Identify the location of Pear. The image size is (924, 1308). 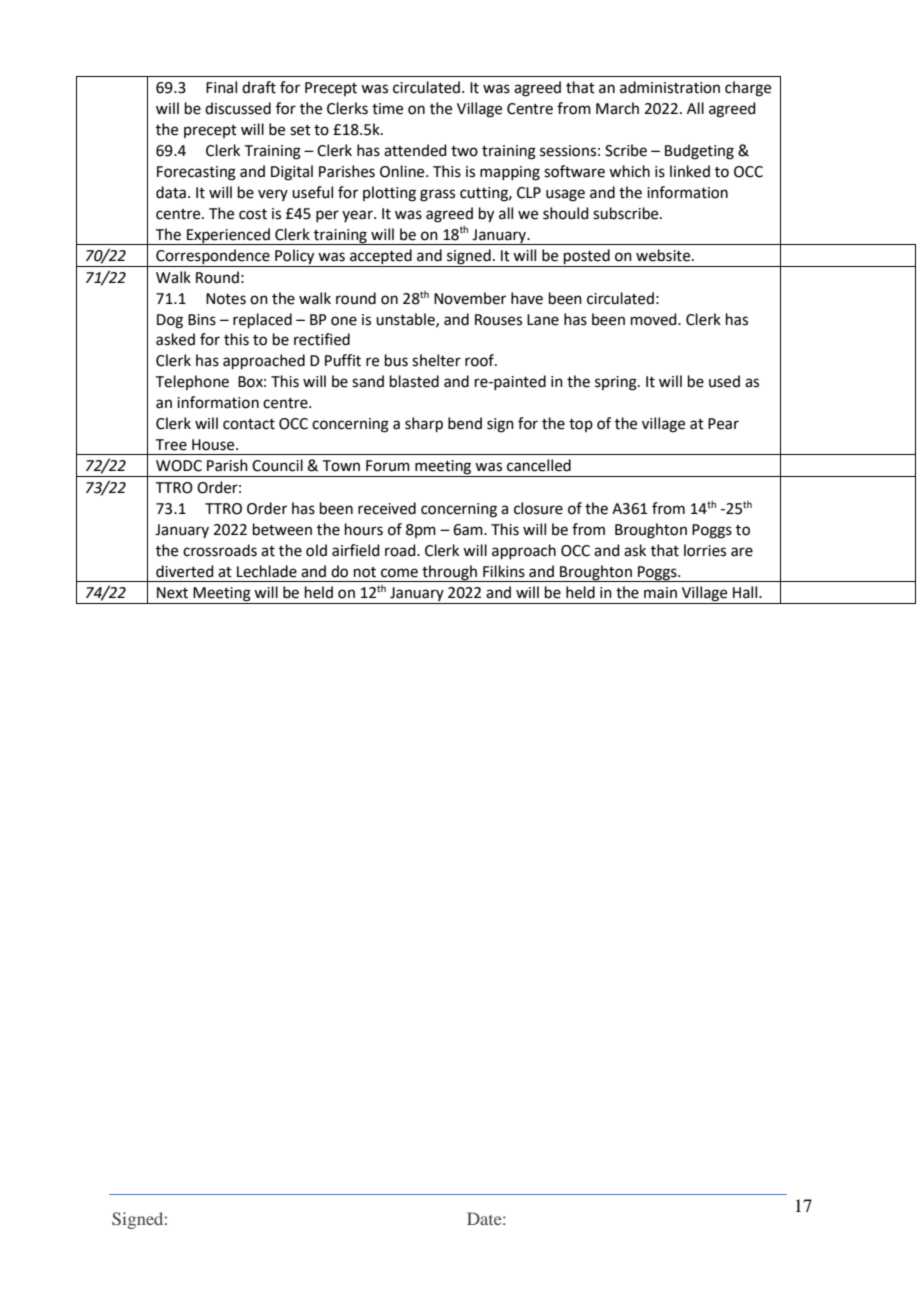
(723, 424).
